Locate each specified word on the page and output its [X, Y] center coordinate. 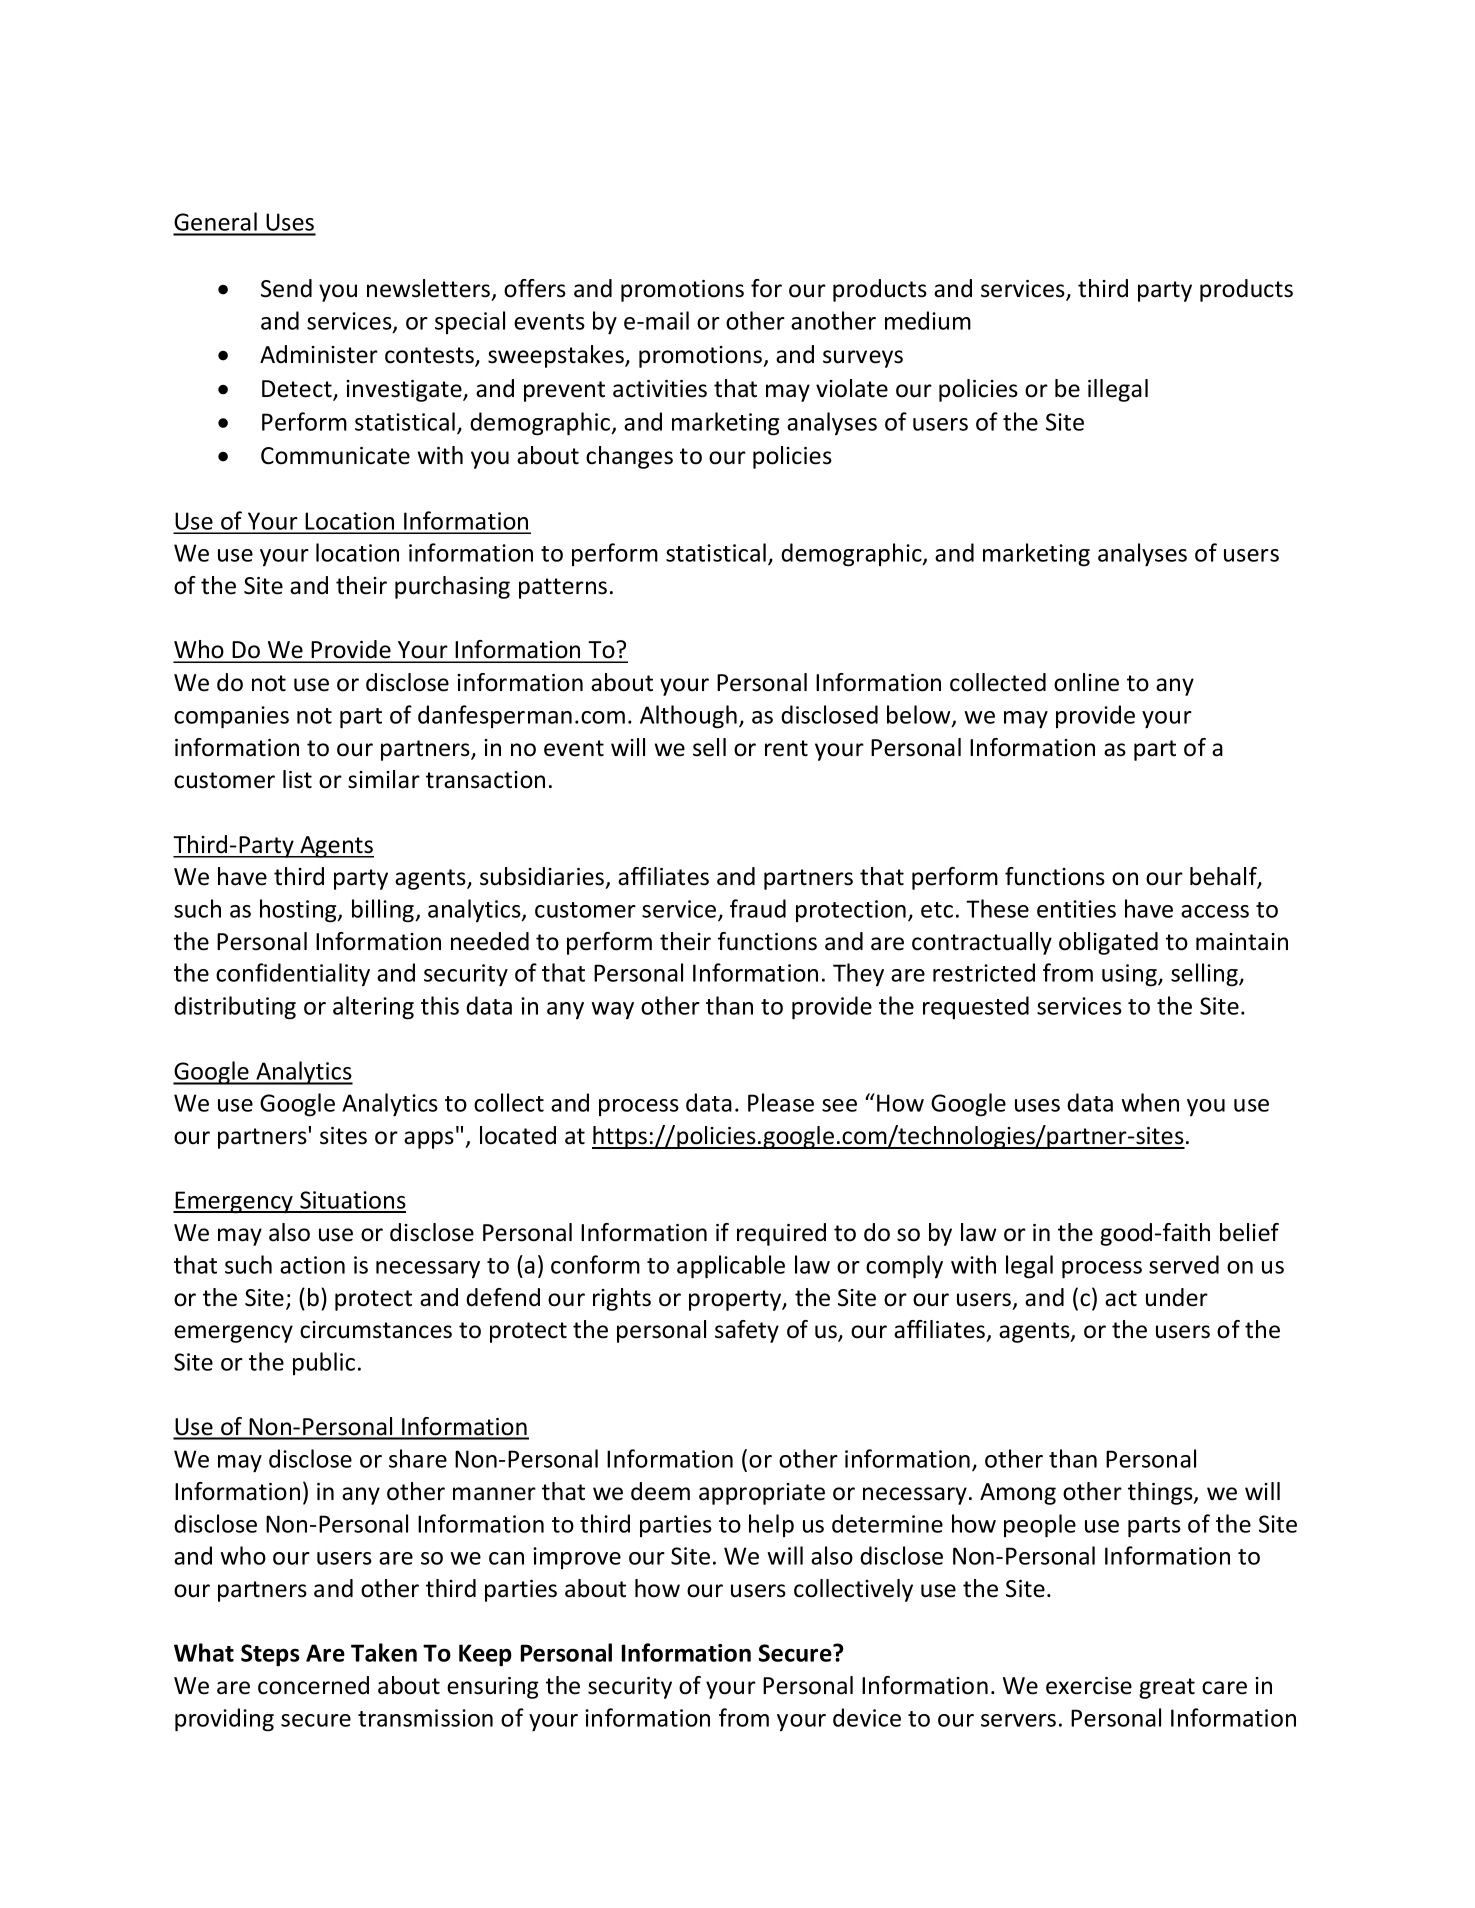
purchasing [452, 587]
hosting [299, 911]
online [1086, 682]
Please [781, 1102]
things [1161, 1493]
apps [429, 1140]
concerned [313, 1685]
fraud [758, 908]
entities [1076, 909]
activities [660, 389]
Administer [319, 354]
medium [928, 320]
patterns [563, 588]
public [324, 1363]
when [1150, 1102]
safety [747, 1331]
